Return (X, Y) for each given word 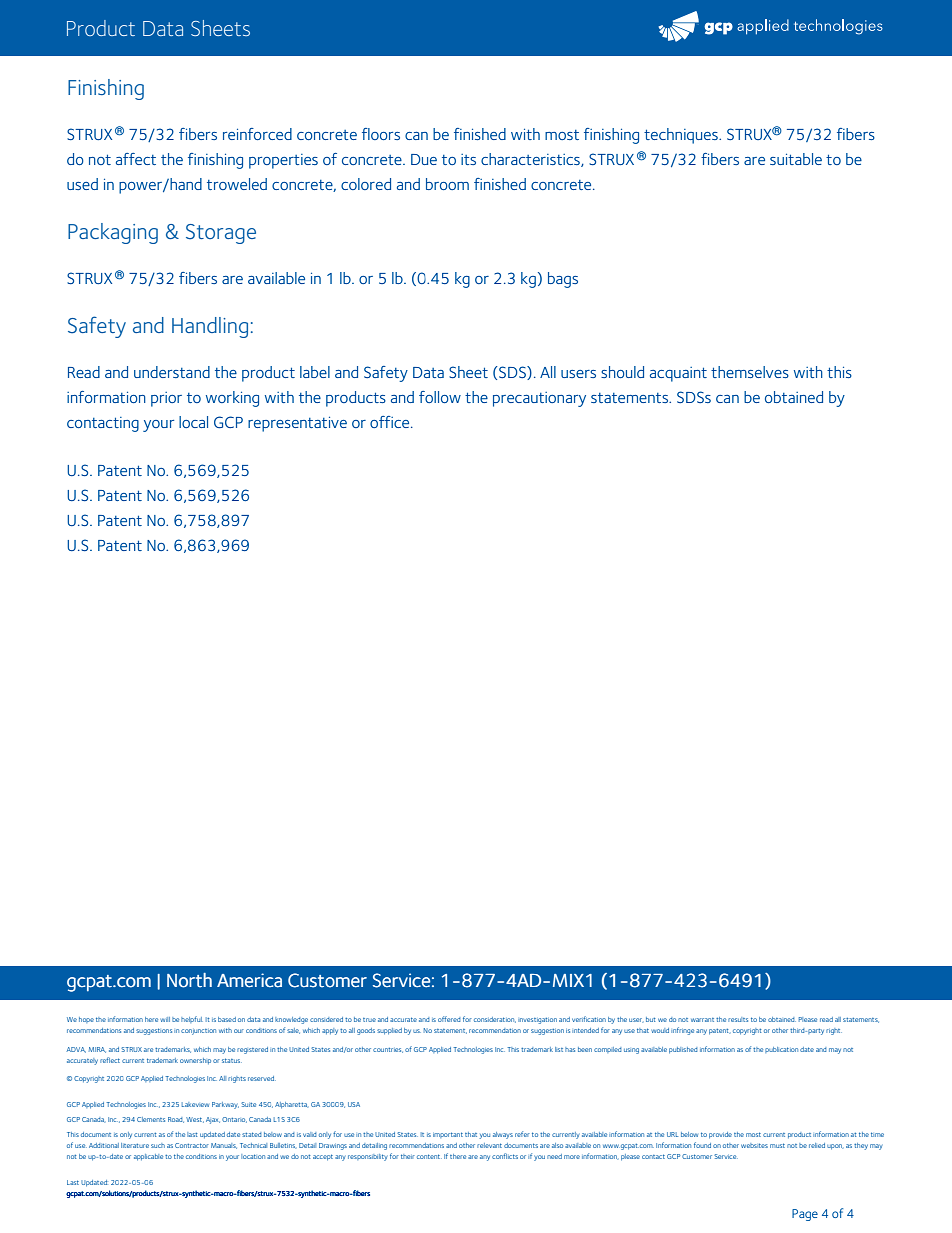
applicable (148, 1157)
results (738, 1019)
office (391, 422)
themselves (750, 372)
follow (440, 397)
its (468, 159)
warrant (702, 1020)
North (189, 980)
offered (449, 1019)
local (193, 422)
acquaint (678, 374)
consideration (495, 1020)
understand (172, 372)
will (165, 1019)
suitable (796, 159)
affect (136, 159)
